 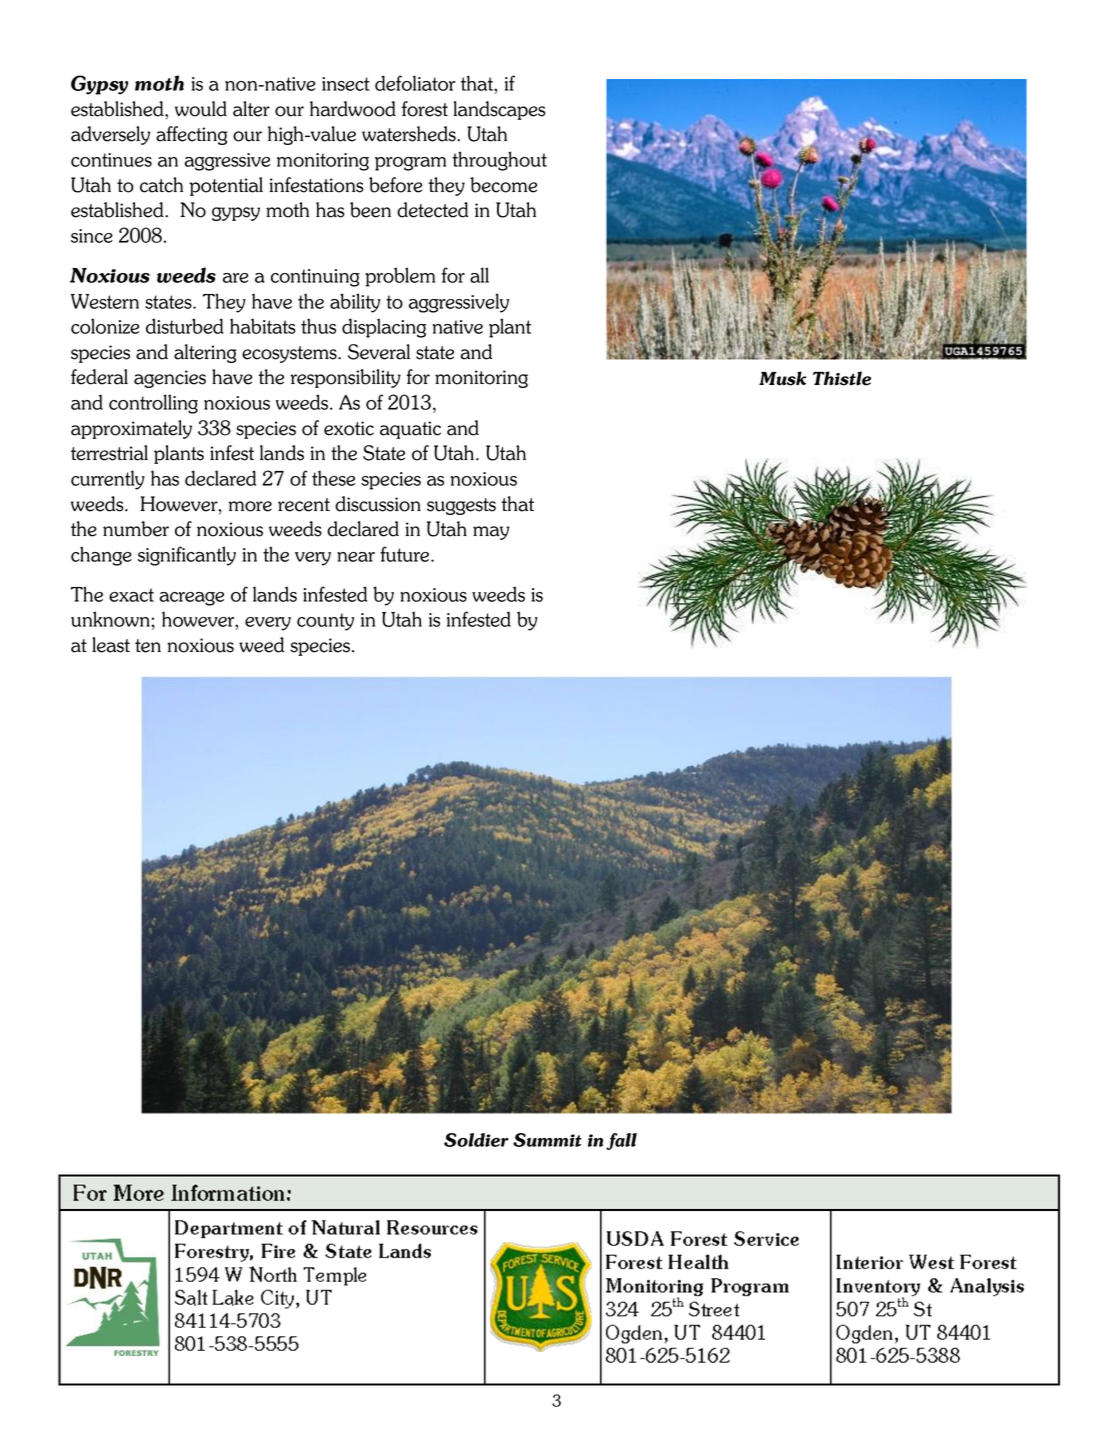 What do you see at coordinates (192, 135) in the screenshot?
I see `affecting` at bounding box center [192, 135].
